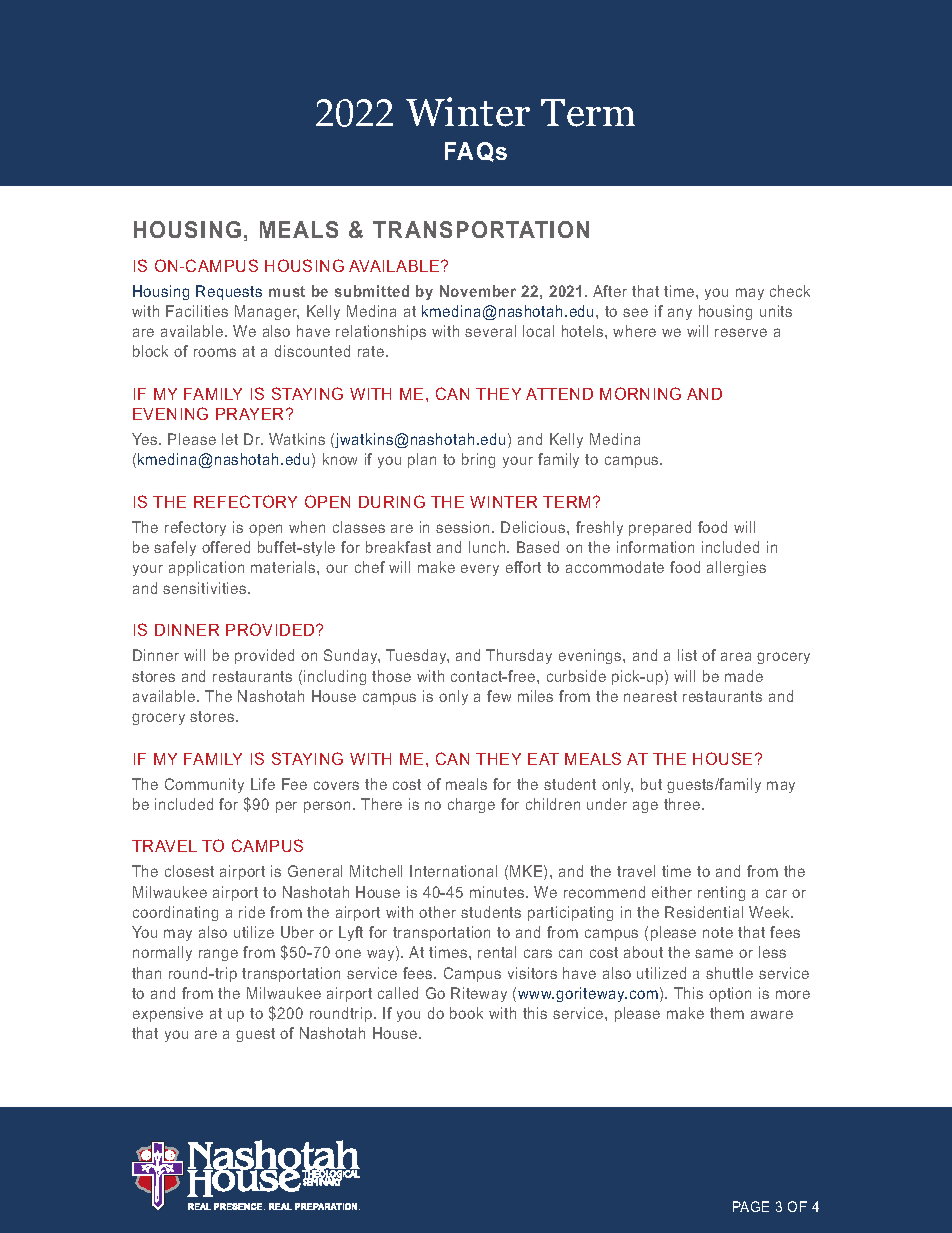 Image resolution: width=952 pixels, height=1233 pixels. I want to click on several, so click(490, 331).
